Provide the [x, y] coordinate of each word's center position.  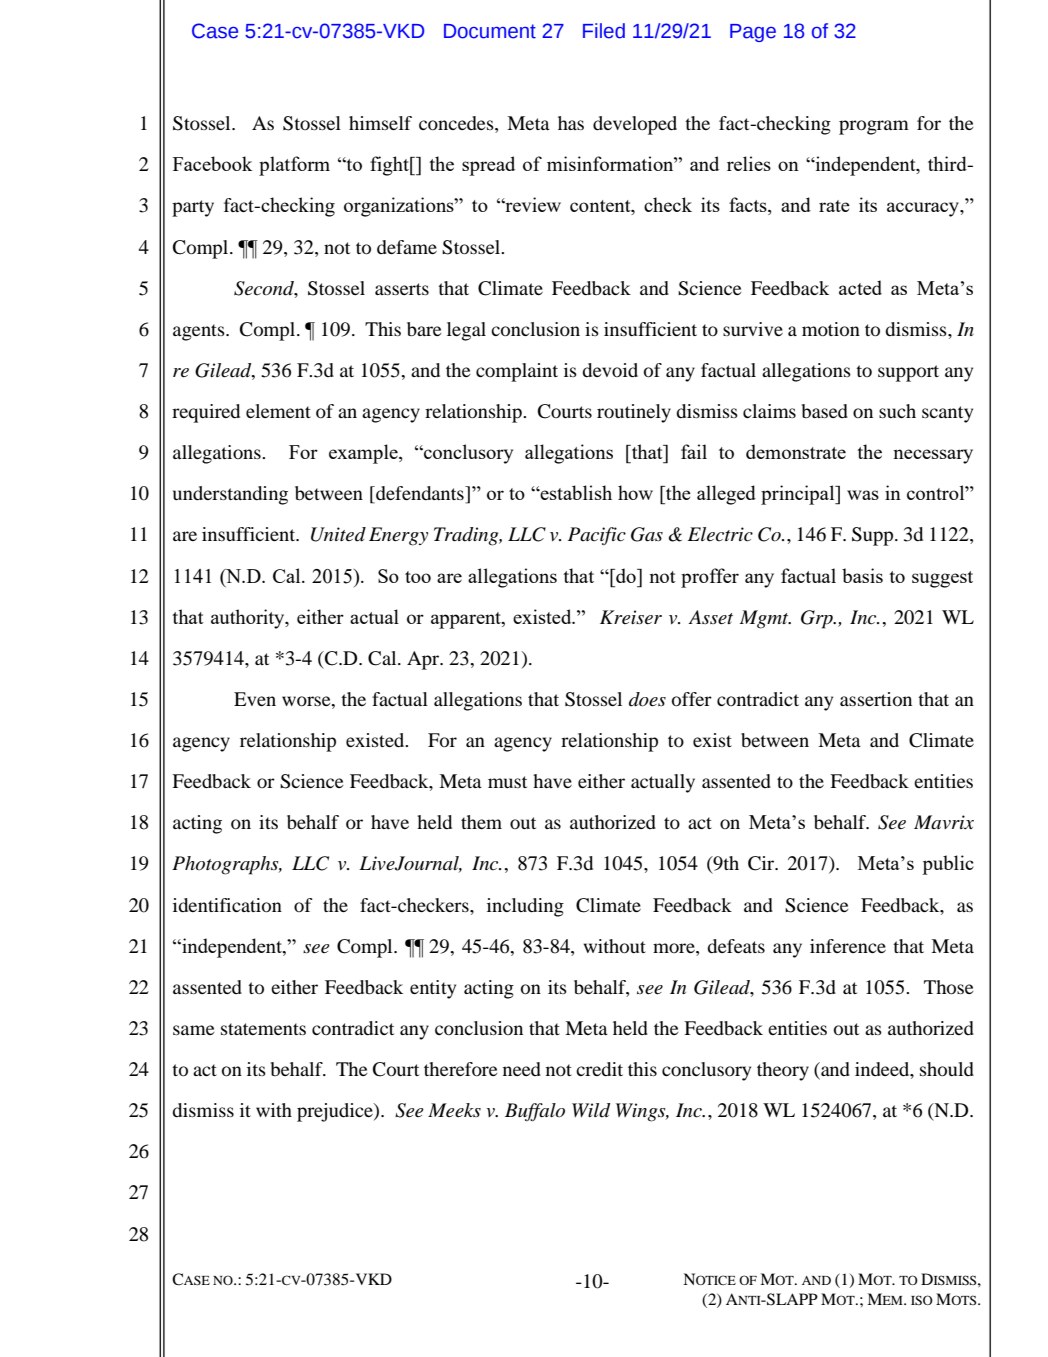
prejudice [336, 1112]
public [948, 865]
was [863, 495]
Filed [604, 31]
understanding [230, 495]
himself [380, 123]
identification [227, 905]
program [874, 127]
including [525, 907]
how [635, 492]
